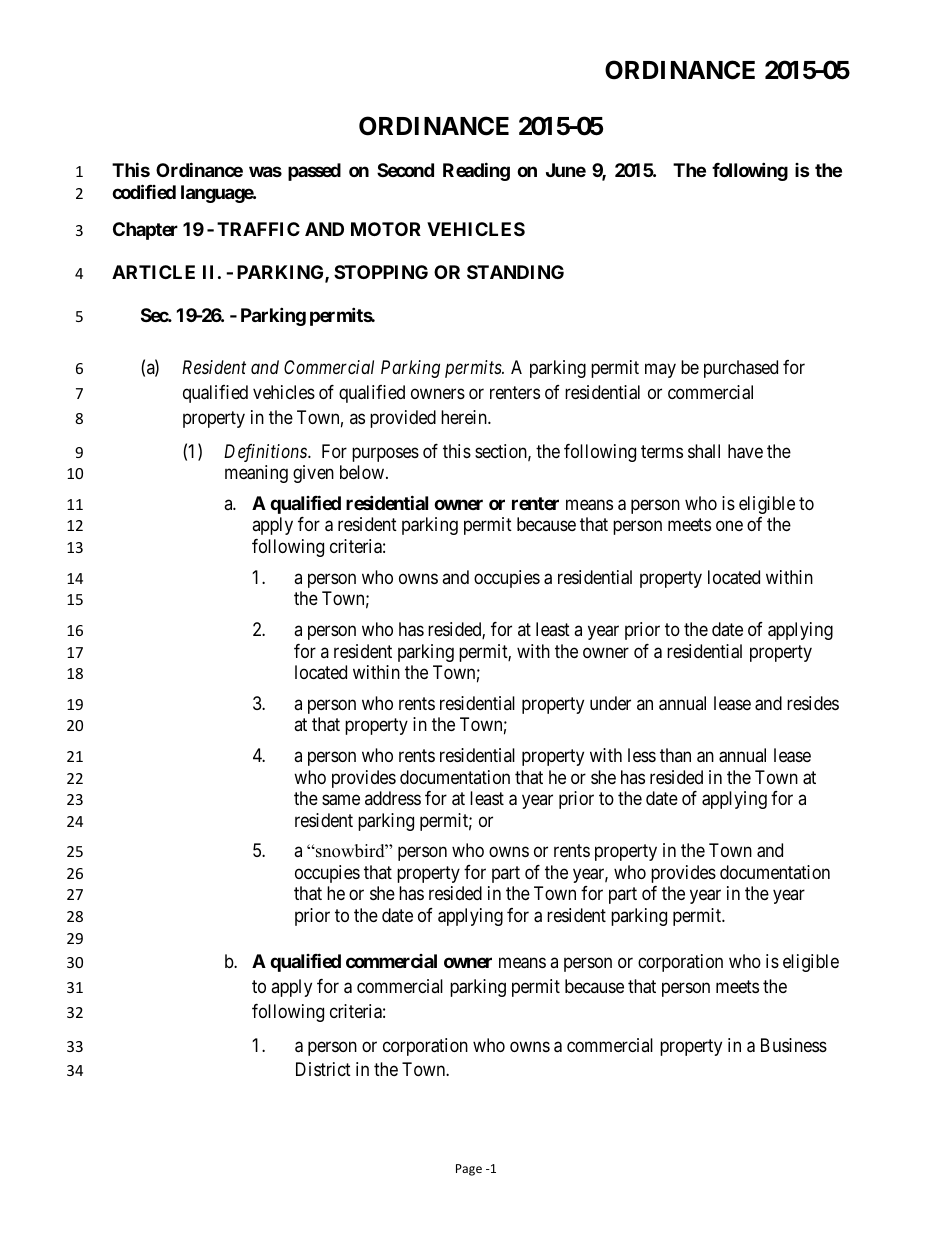 The height and width of the document is (1233, 952). What do you see at coordinates (341, 800) in the document?
I see `same` at bounding box center [341, 800].
